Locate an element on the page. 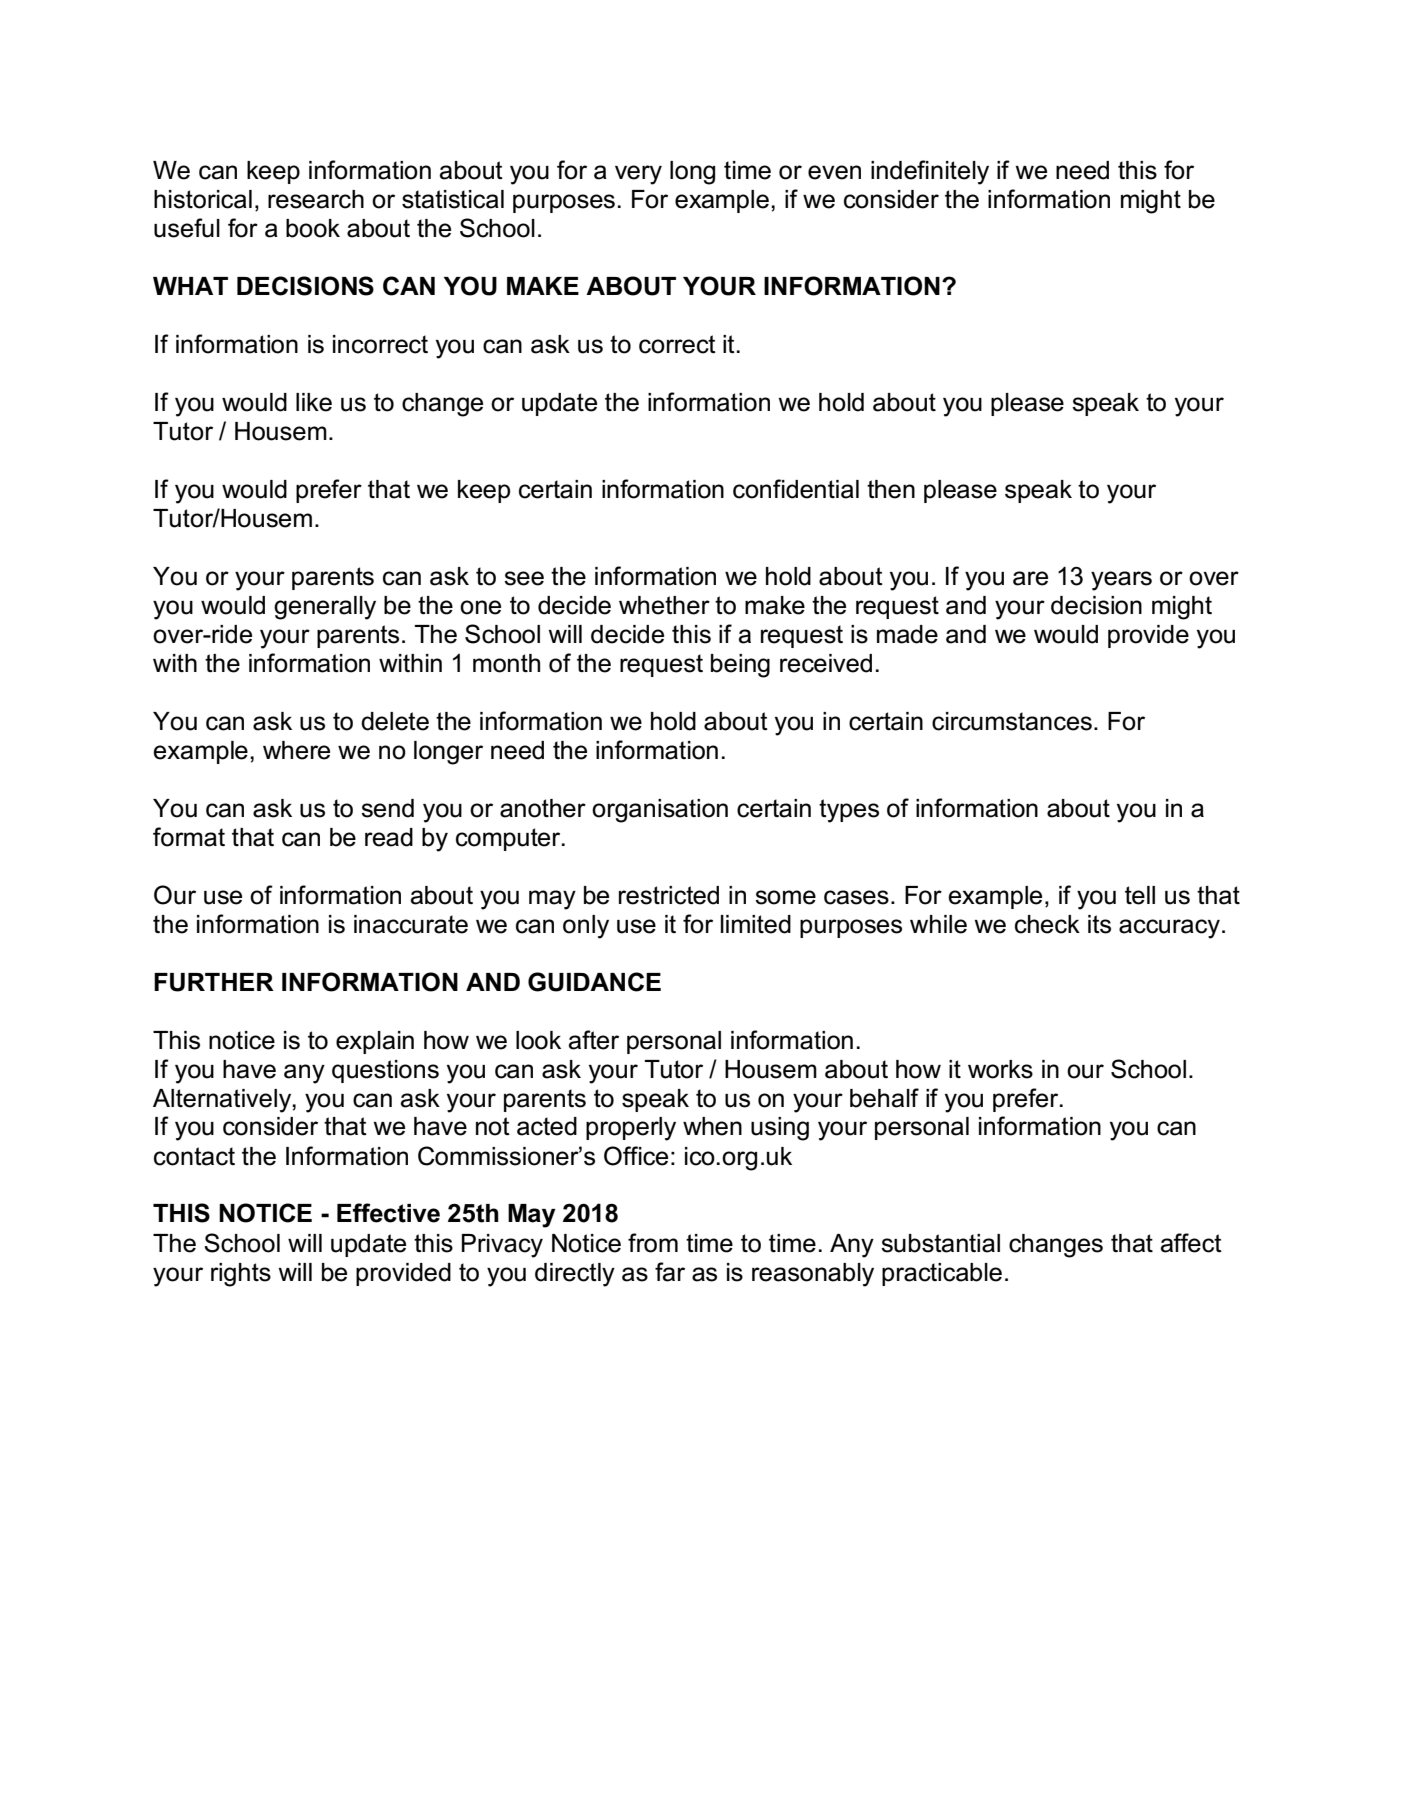  FURTHER is located at coordinates (214, 982).
